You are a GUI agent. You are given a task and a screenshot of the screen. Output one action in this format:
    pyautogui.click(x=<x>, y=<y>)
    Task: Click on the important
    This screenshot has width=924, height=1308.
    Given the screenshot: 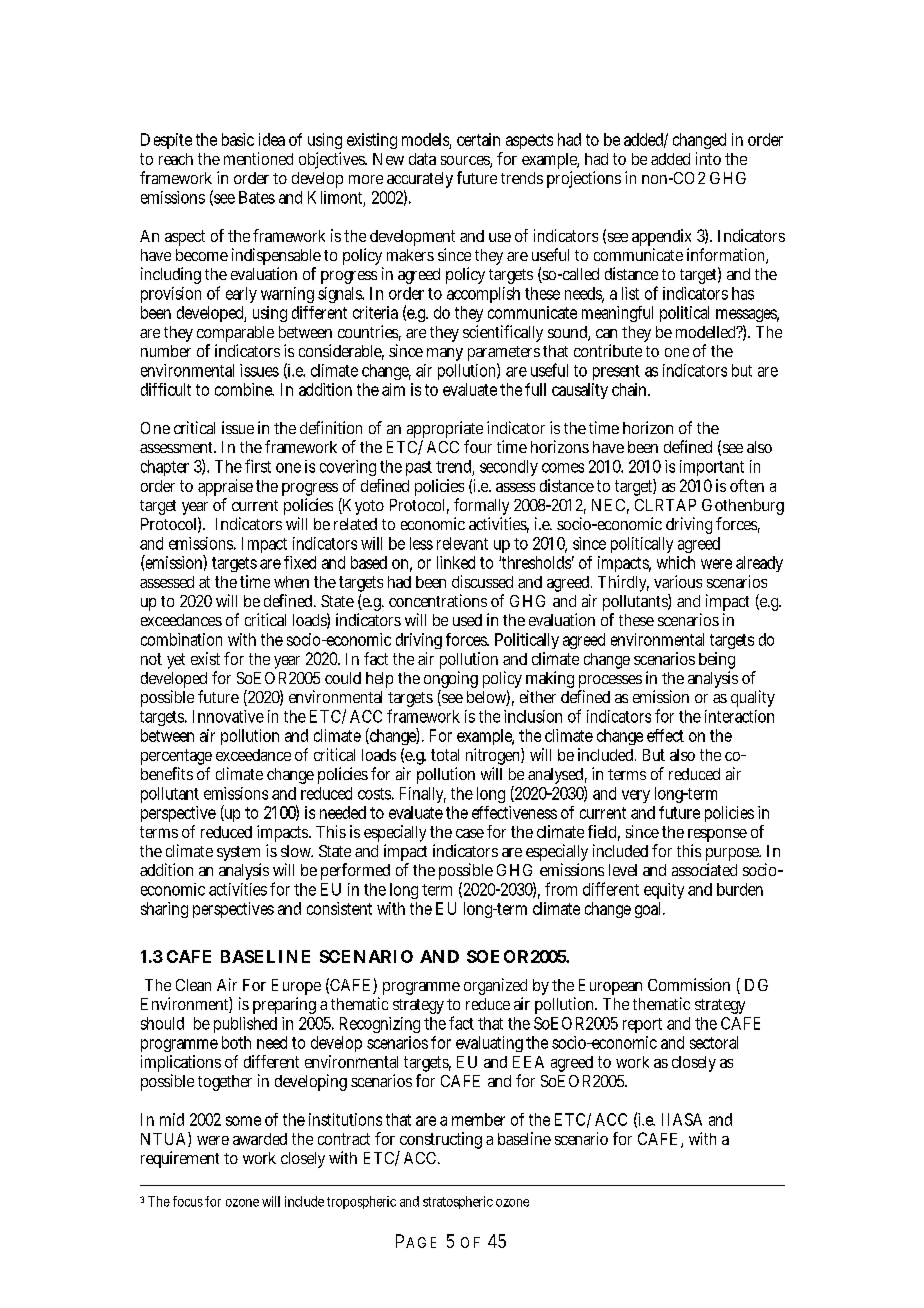 What is the action you would take?
    pyautogui.click(x=712, y=468)
